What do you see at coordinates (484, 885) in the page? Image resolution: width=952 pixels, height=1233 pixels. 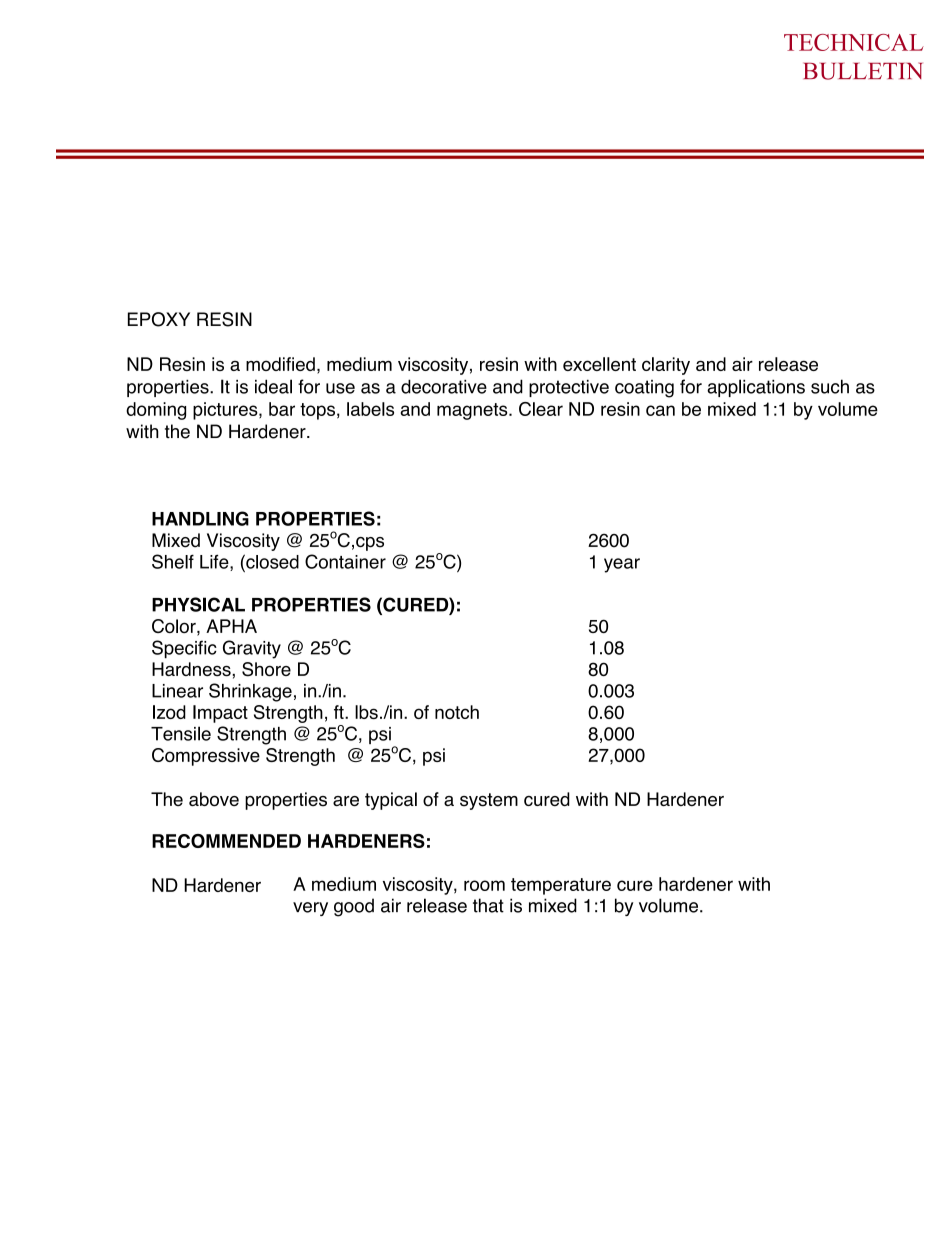 I see `room` at bounding box center [484, 885].
